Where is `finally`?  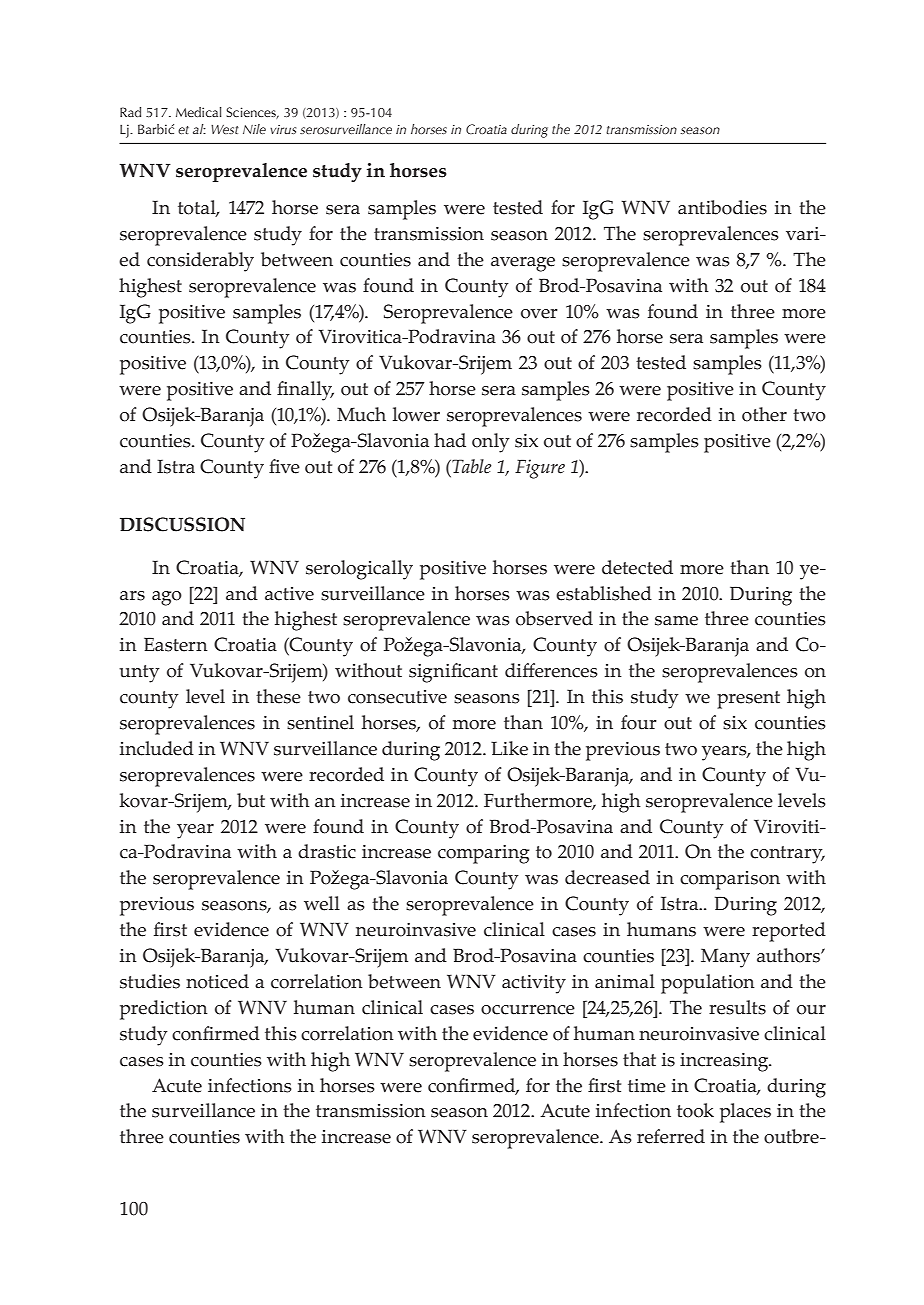 finally is located at coordinates (305, 391).
